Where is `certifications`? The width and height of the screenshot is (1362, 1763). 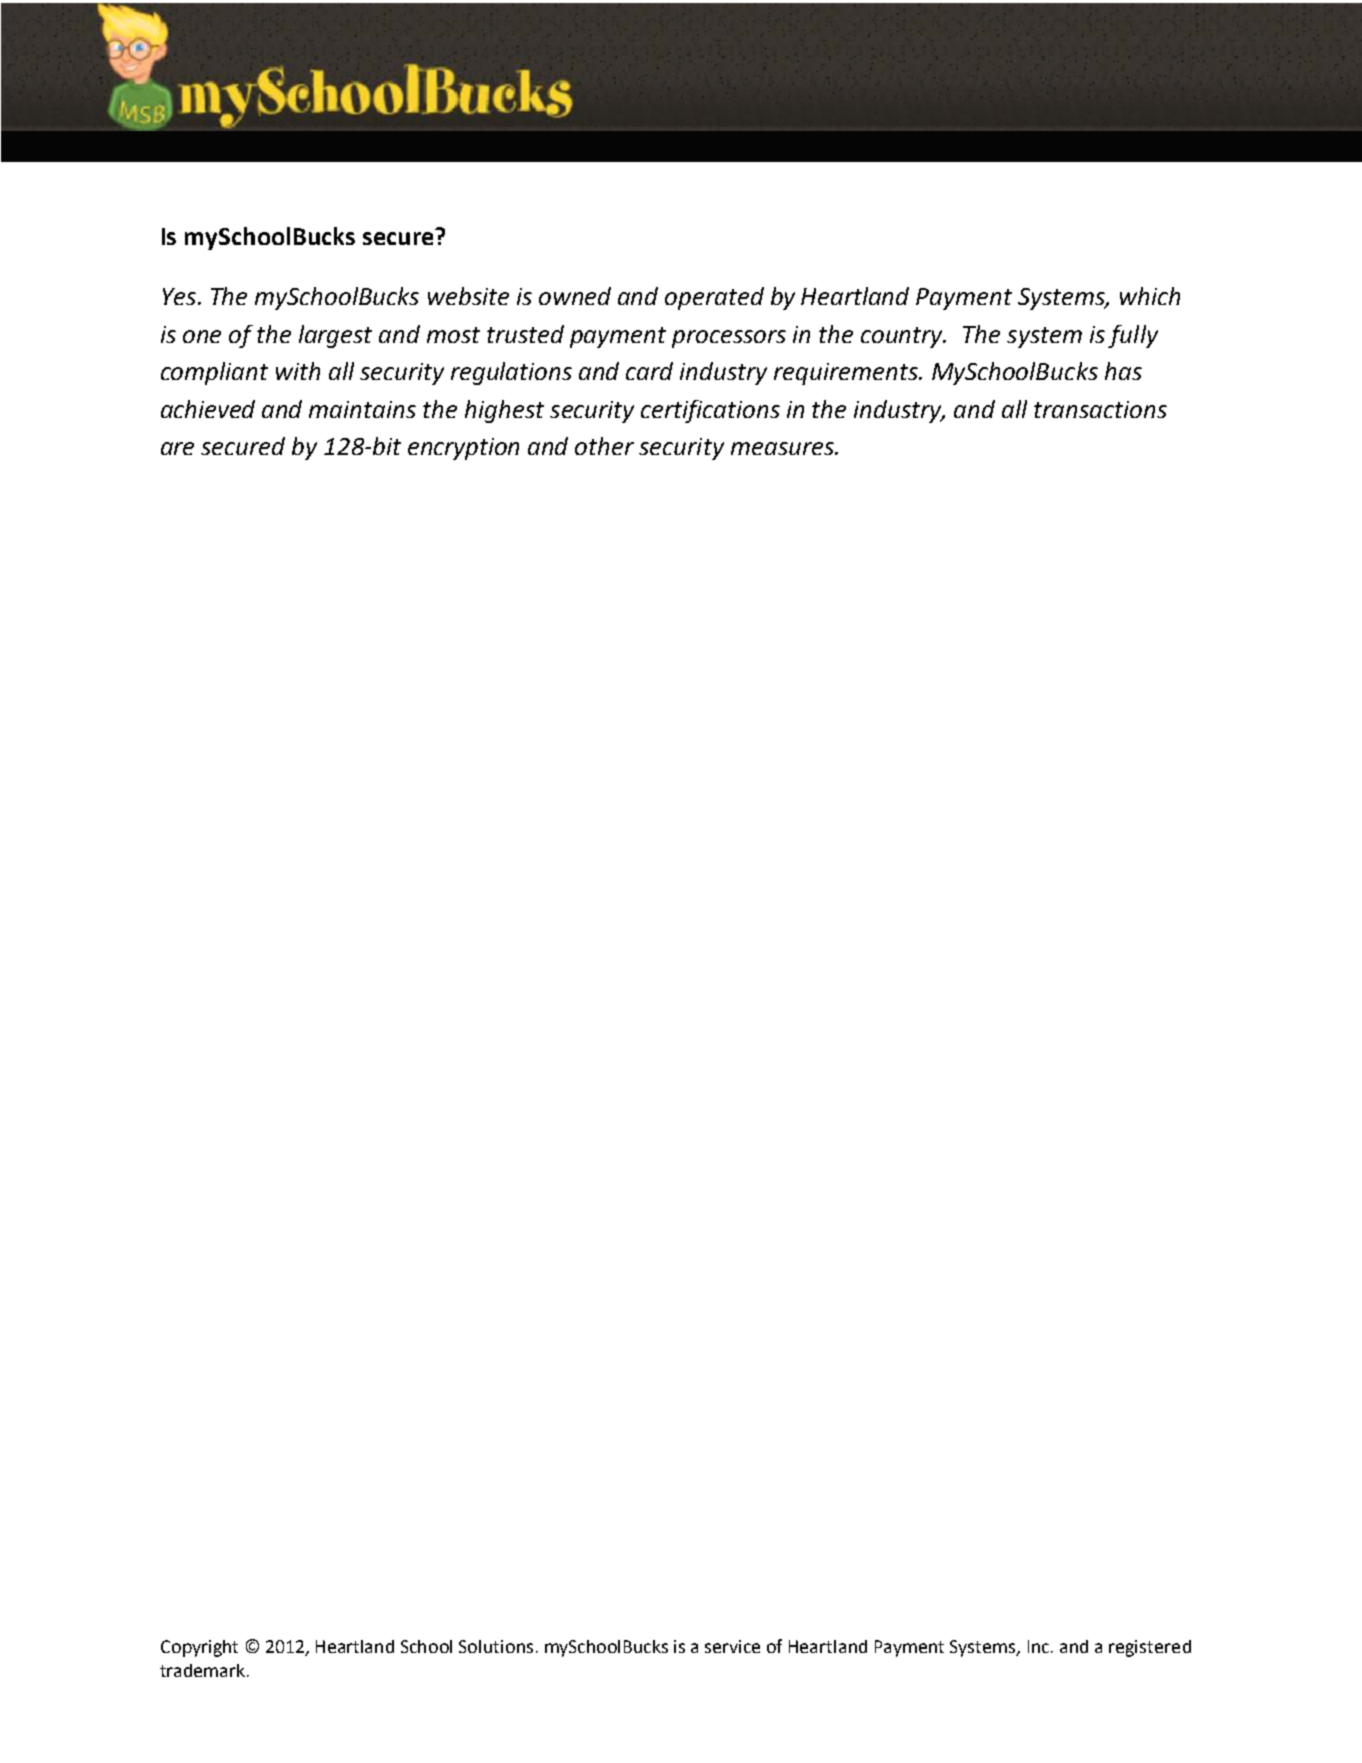
certifications is located at coordinates (710, 411).
